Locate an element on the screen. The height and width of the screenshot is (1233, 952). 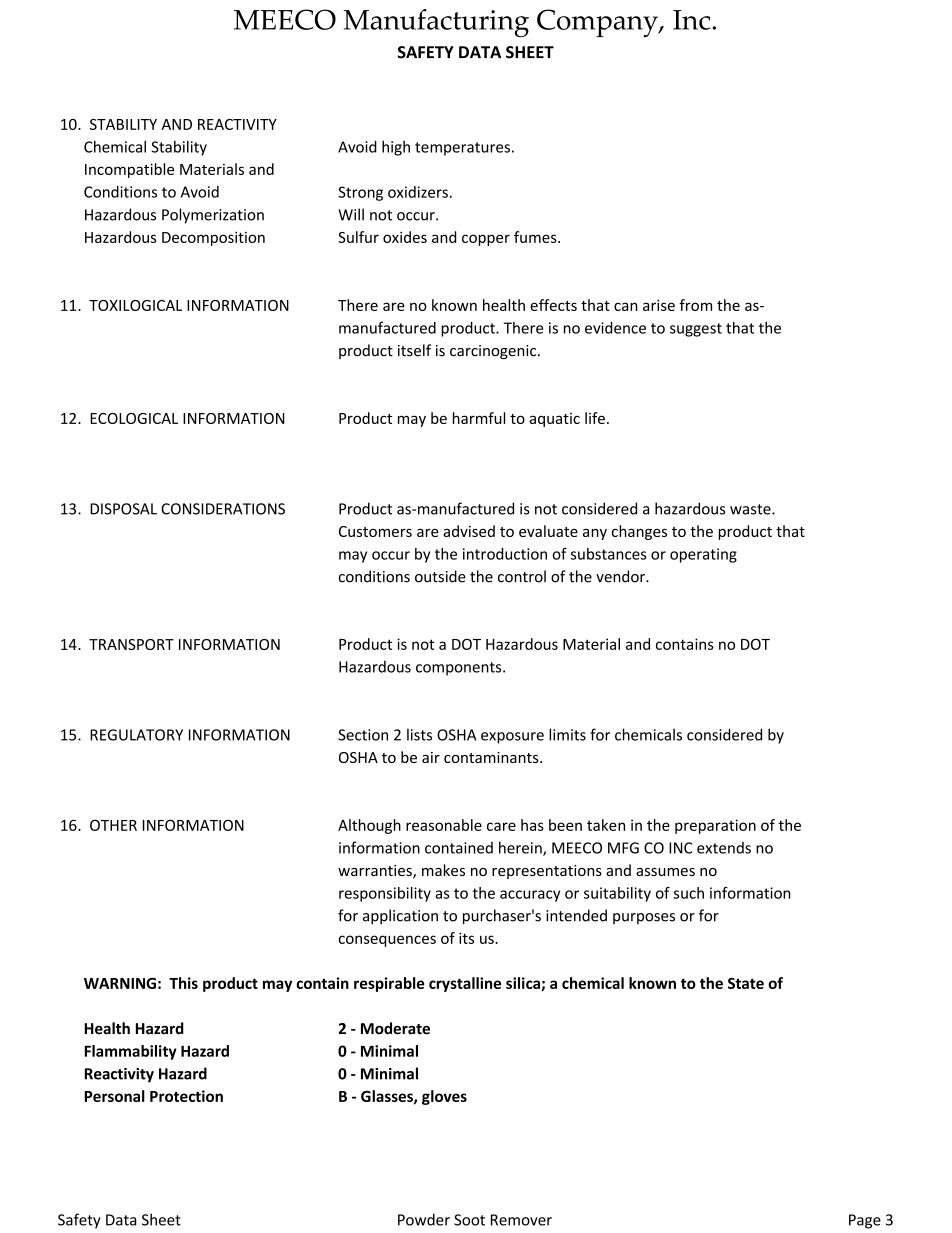
Soot is located at coordinates (469, 1220).
